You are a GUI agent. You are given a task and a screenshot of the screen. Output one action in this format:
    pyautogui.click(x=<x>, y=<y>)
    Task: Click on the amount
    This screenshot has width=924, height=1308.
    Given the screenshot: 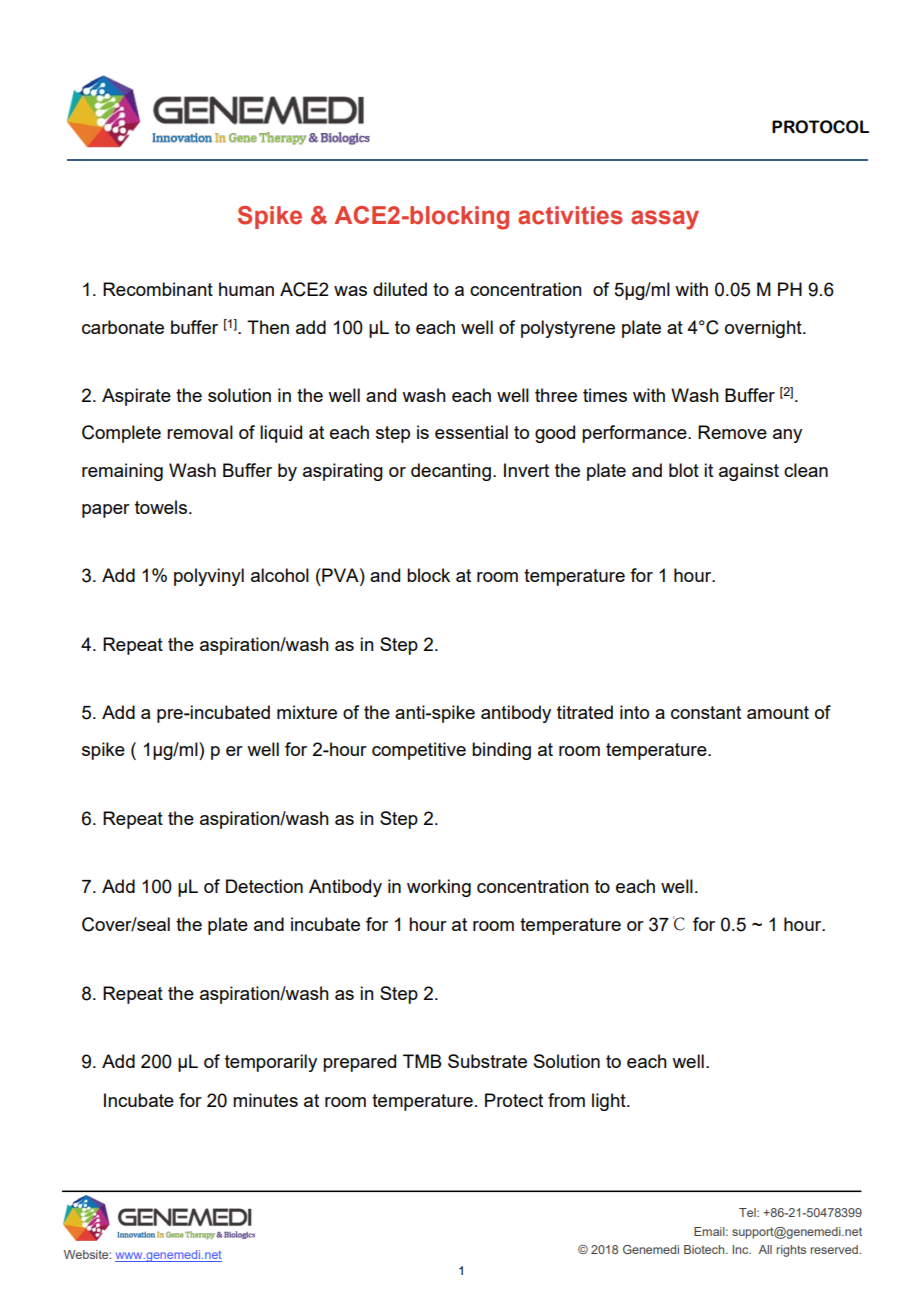 What is the action you would take?
    pyautogui.click(x=778, y=712)
